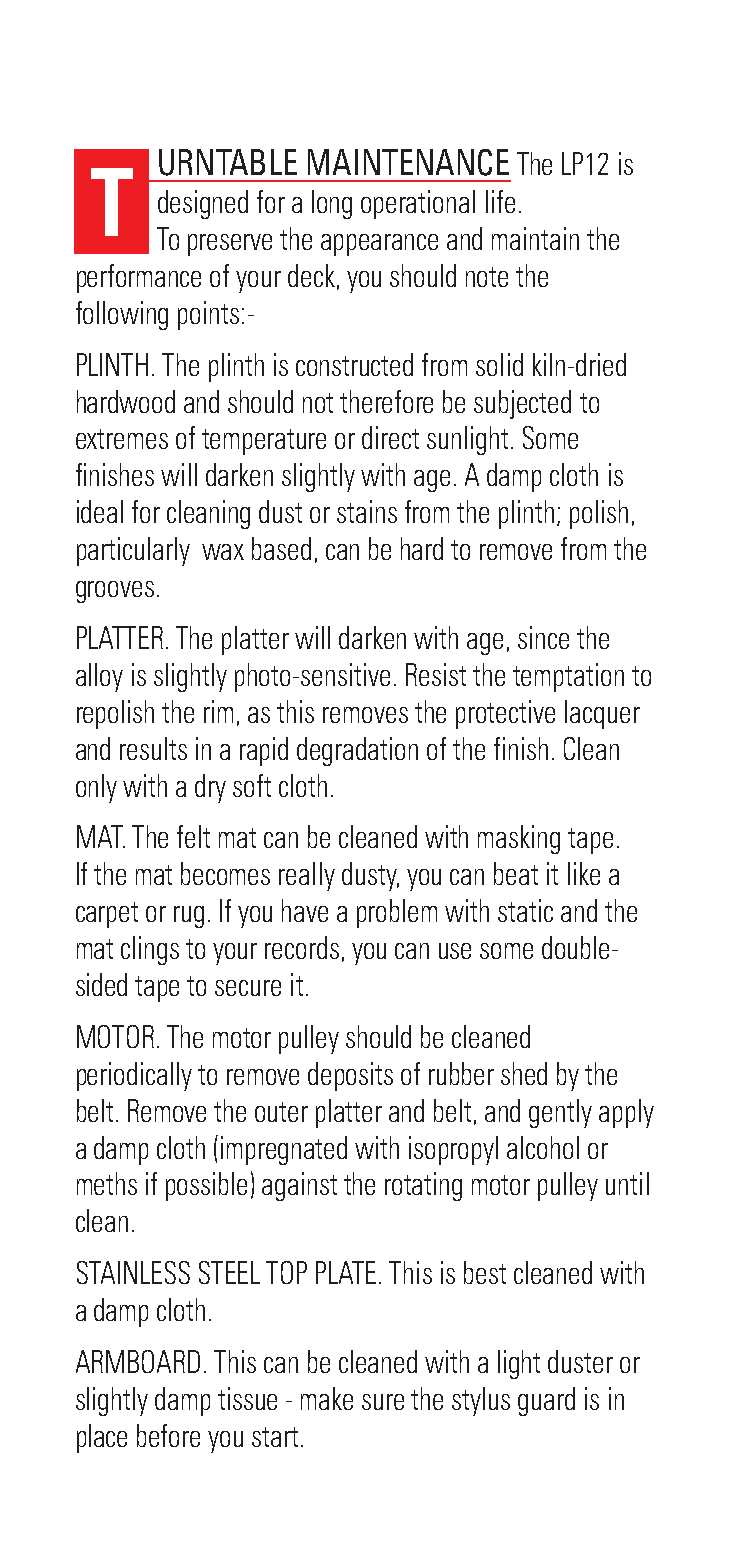 This document has height=1568, width=745. I want to click on deposits, so click(350, 1076).
